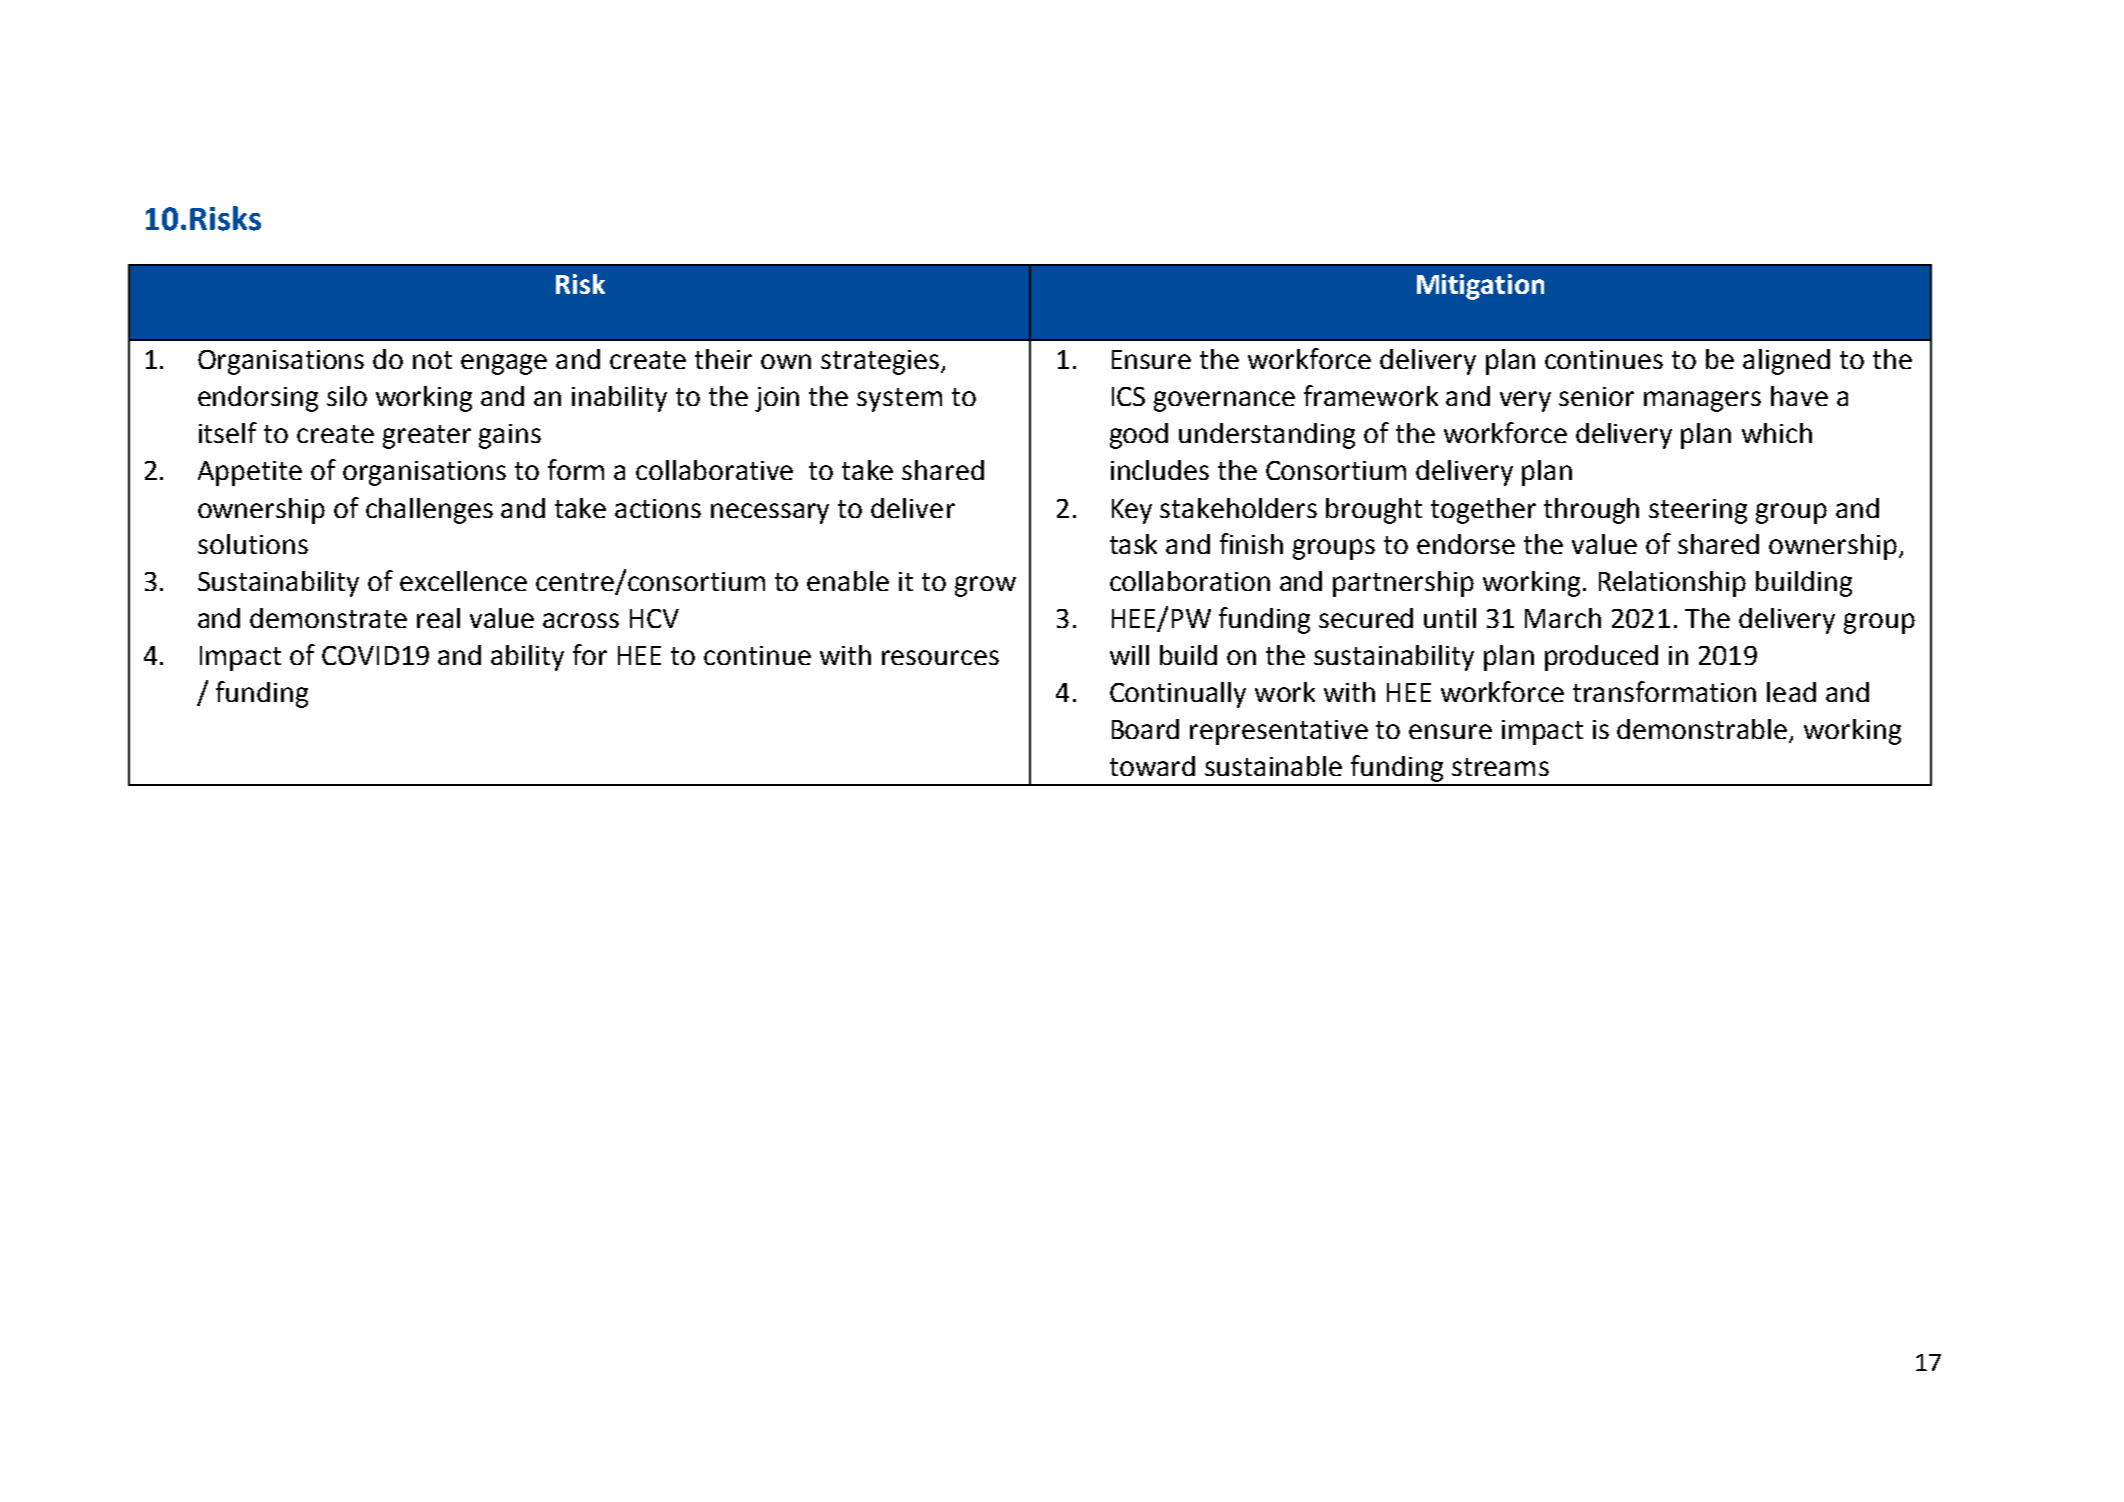 This screenshot has height=1502, width=2124. Describe the element at coordinates (1500, 767) in the screenshot. I see `streams` at that location.
